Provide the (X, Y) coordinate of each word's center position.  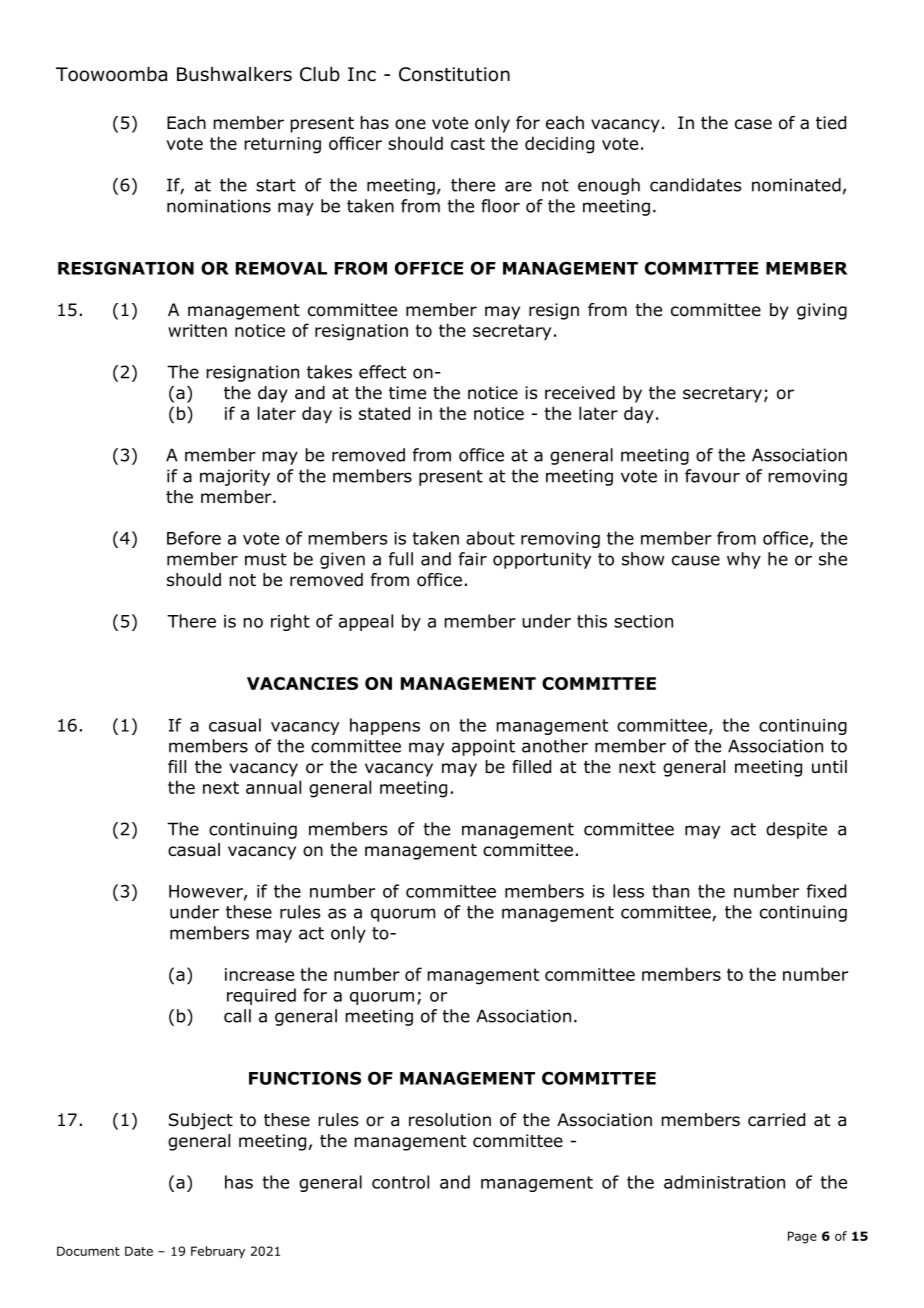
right (290, 622)
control (400, 1182)
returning (282, 145)
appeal (366, 622)
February (218, 1252)
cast (468, 143)
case (753, 124)
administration (724, 1182)
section (643, 621)
